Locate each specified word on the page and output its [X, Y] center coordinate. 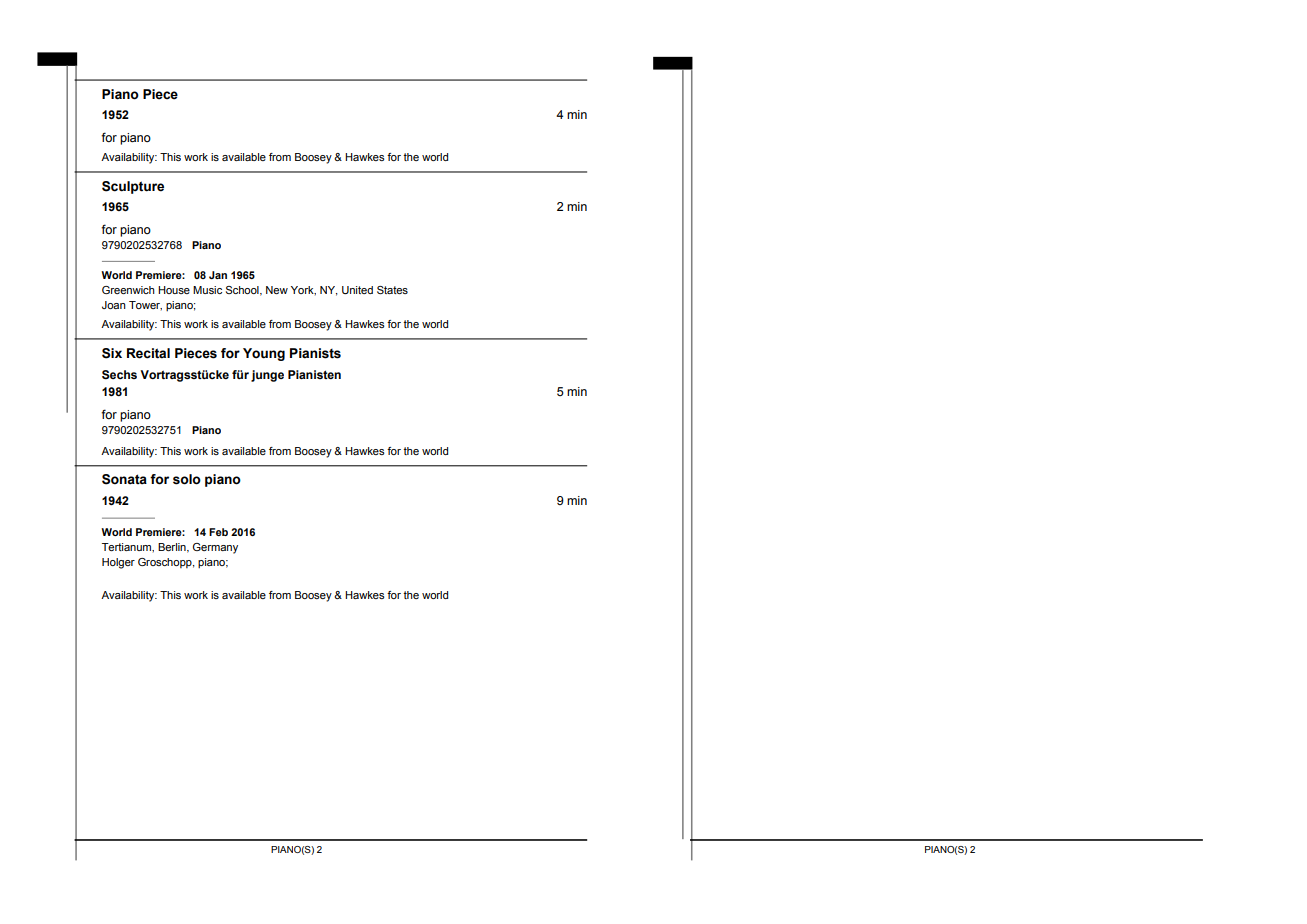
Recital [148, 353]
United [357, 290]
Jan [218, 275]
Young [264, 354]
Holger [118, 563]
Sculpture [133, 187]
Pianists [315, 353]
